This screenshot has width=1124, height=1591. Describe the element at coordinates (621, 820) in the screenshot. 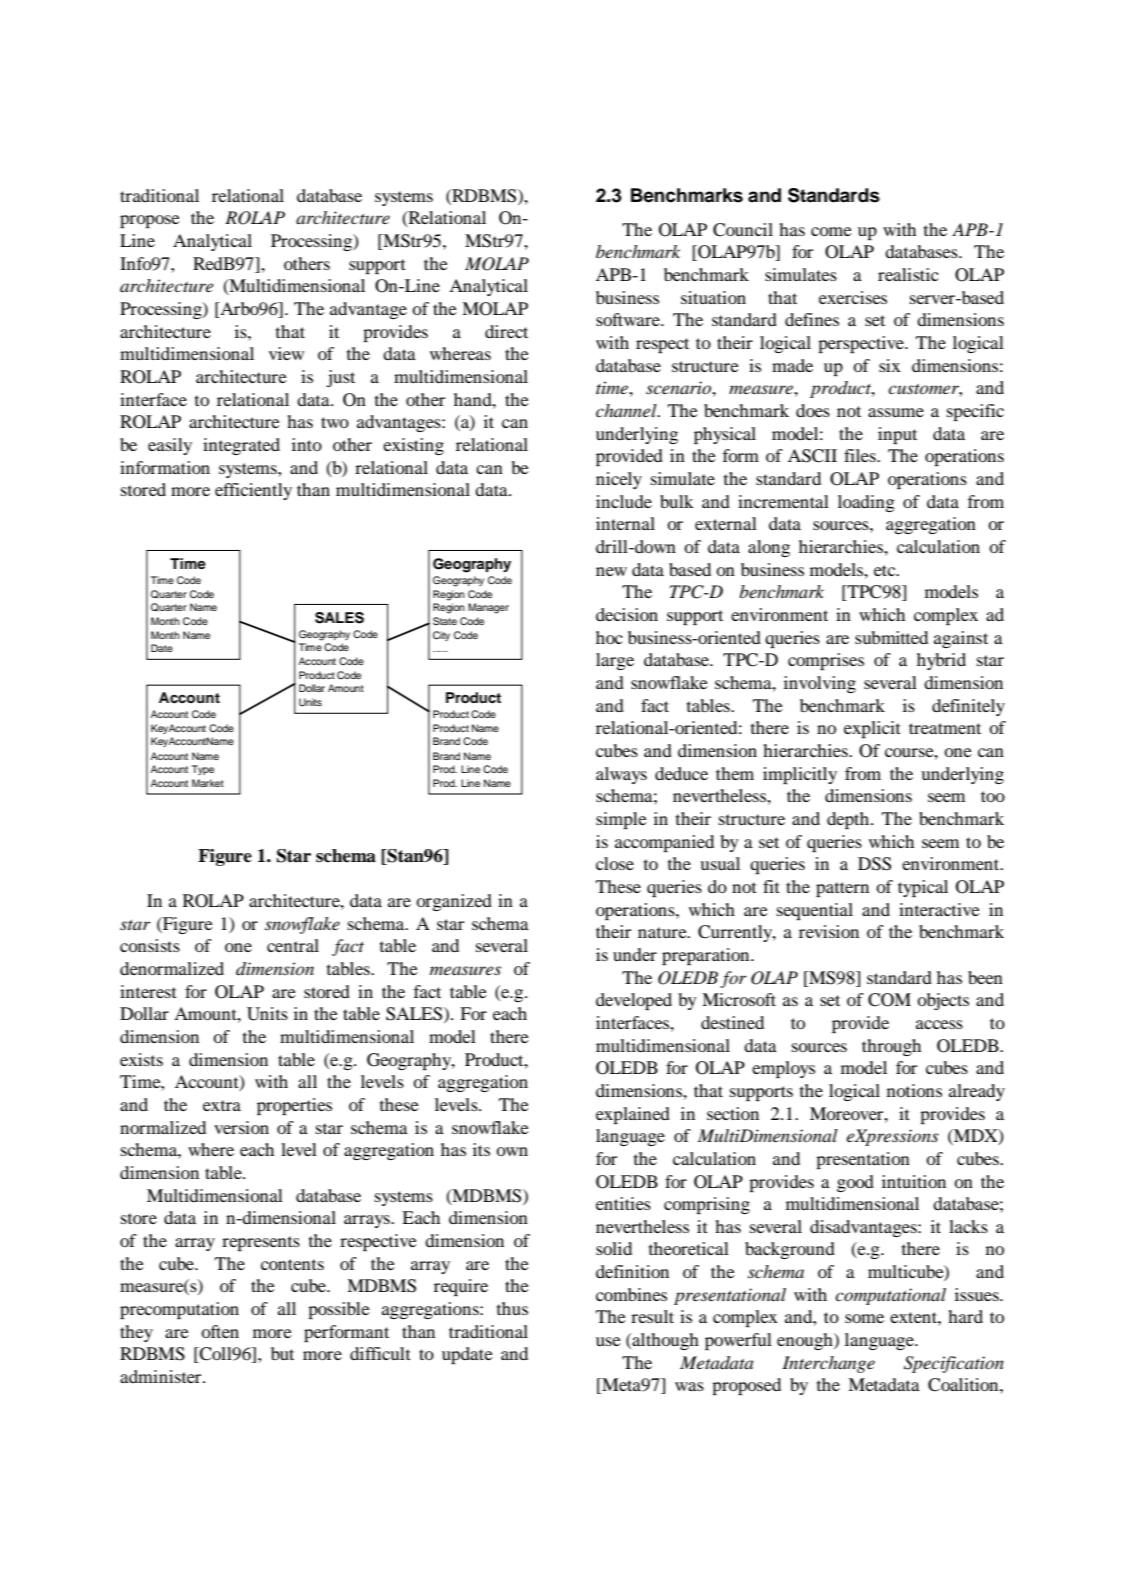

I see `simple` at that location.
